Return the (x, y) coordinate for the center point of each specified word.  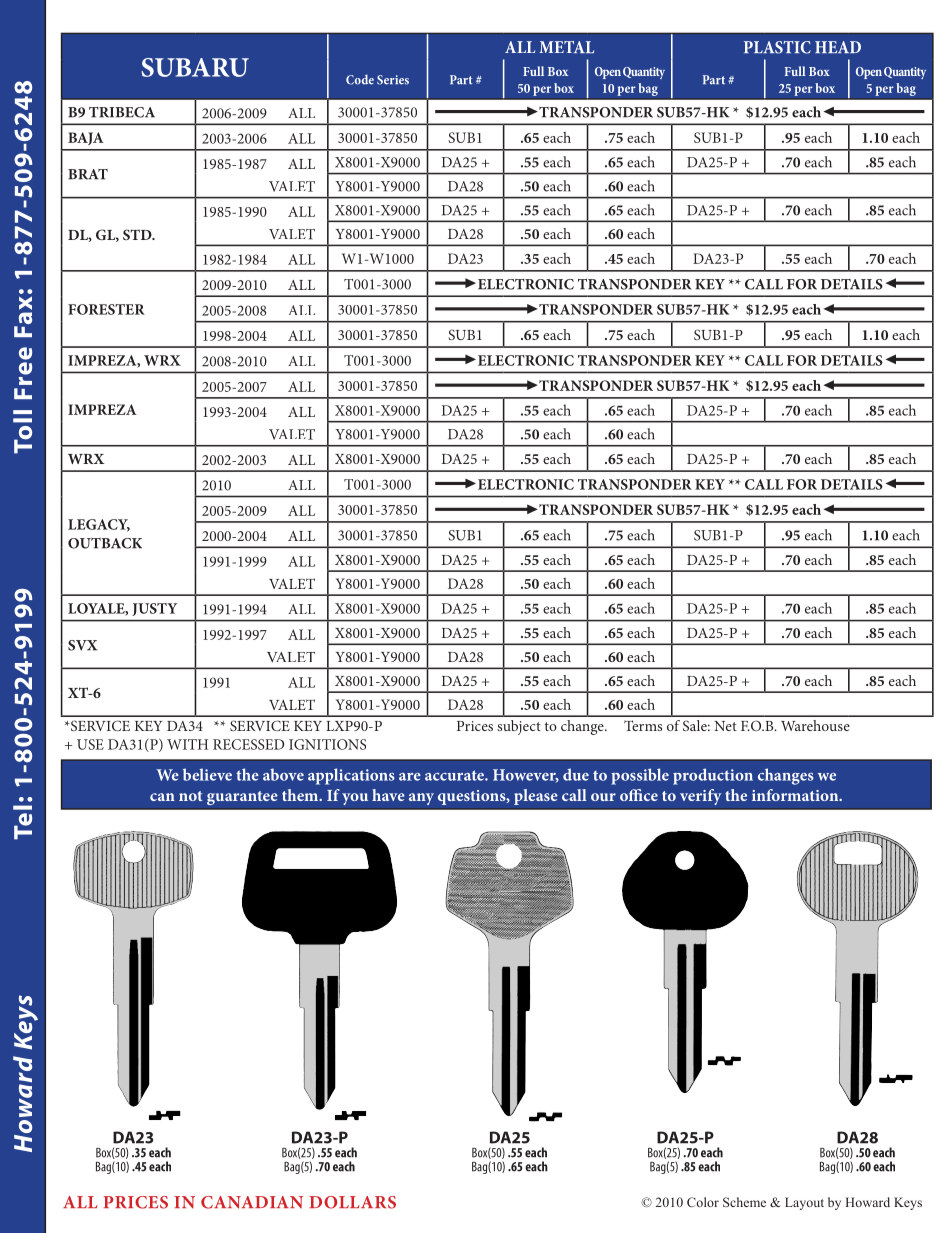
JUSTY (155, 609)
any (421, 799)
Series (393, 80)
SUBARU (195, 67)
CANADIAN (252, 1202)
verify (701, 797)
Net (725, 726)
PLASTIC (777, 47)
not (191, 796)
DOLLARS (352, 1202)
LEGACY (99, 525)
